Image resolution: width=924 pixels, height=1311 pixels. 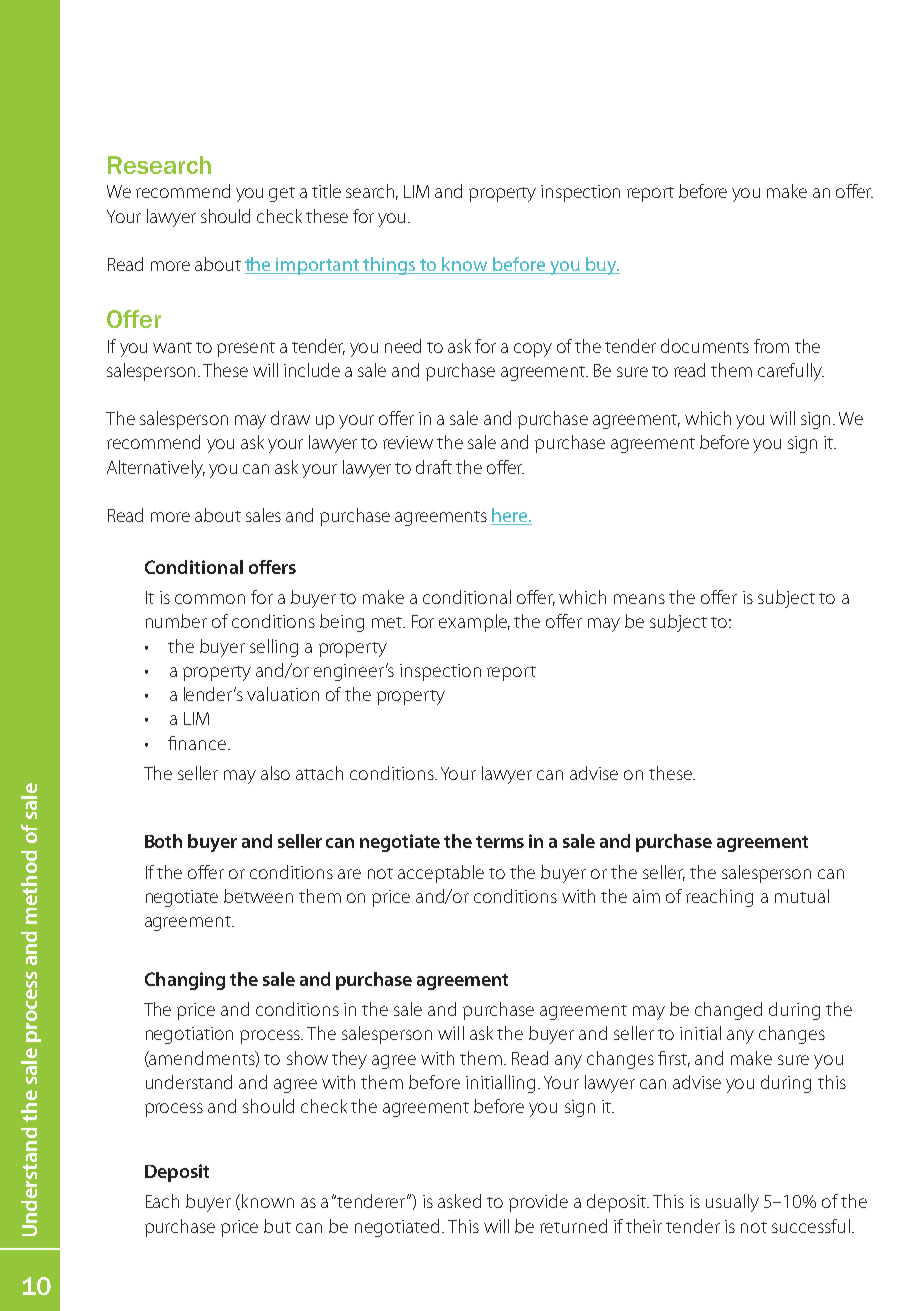 What do you see at coordinates (277, 1226) in the image?
I see `but` at bounding box center [277, 1226].
